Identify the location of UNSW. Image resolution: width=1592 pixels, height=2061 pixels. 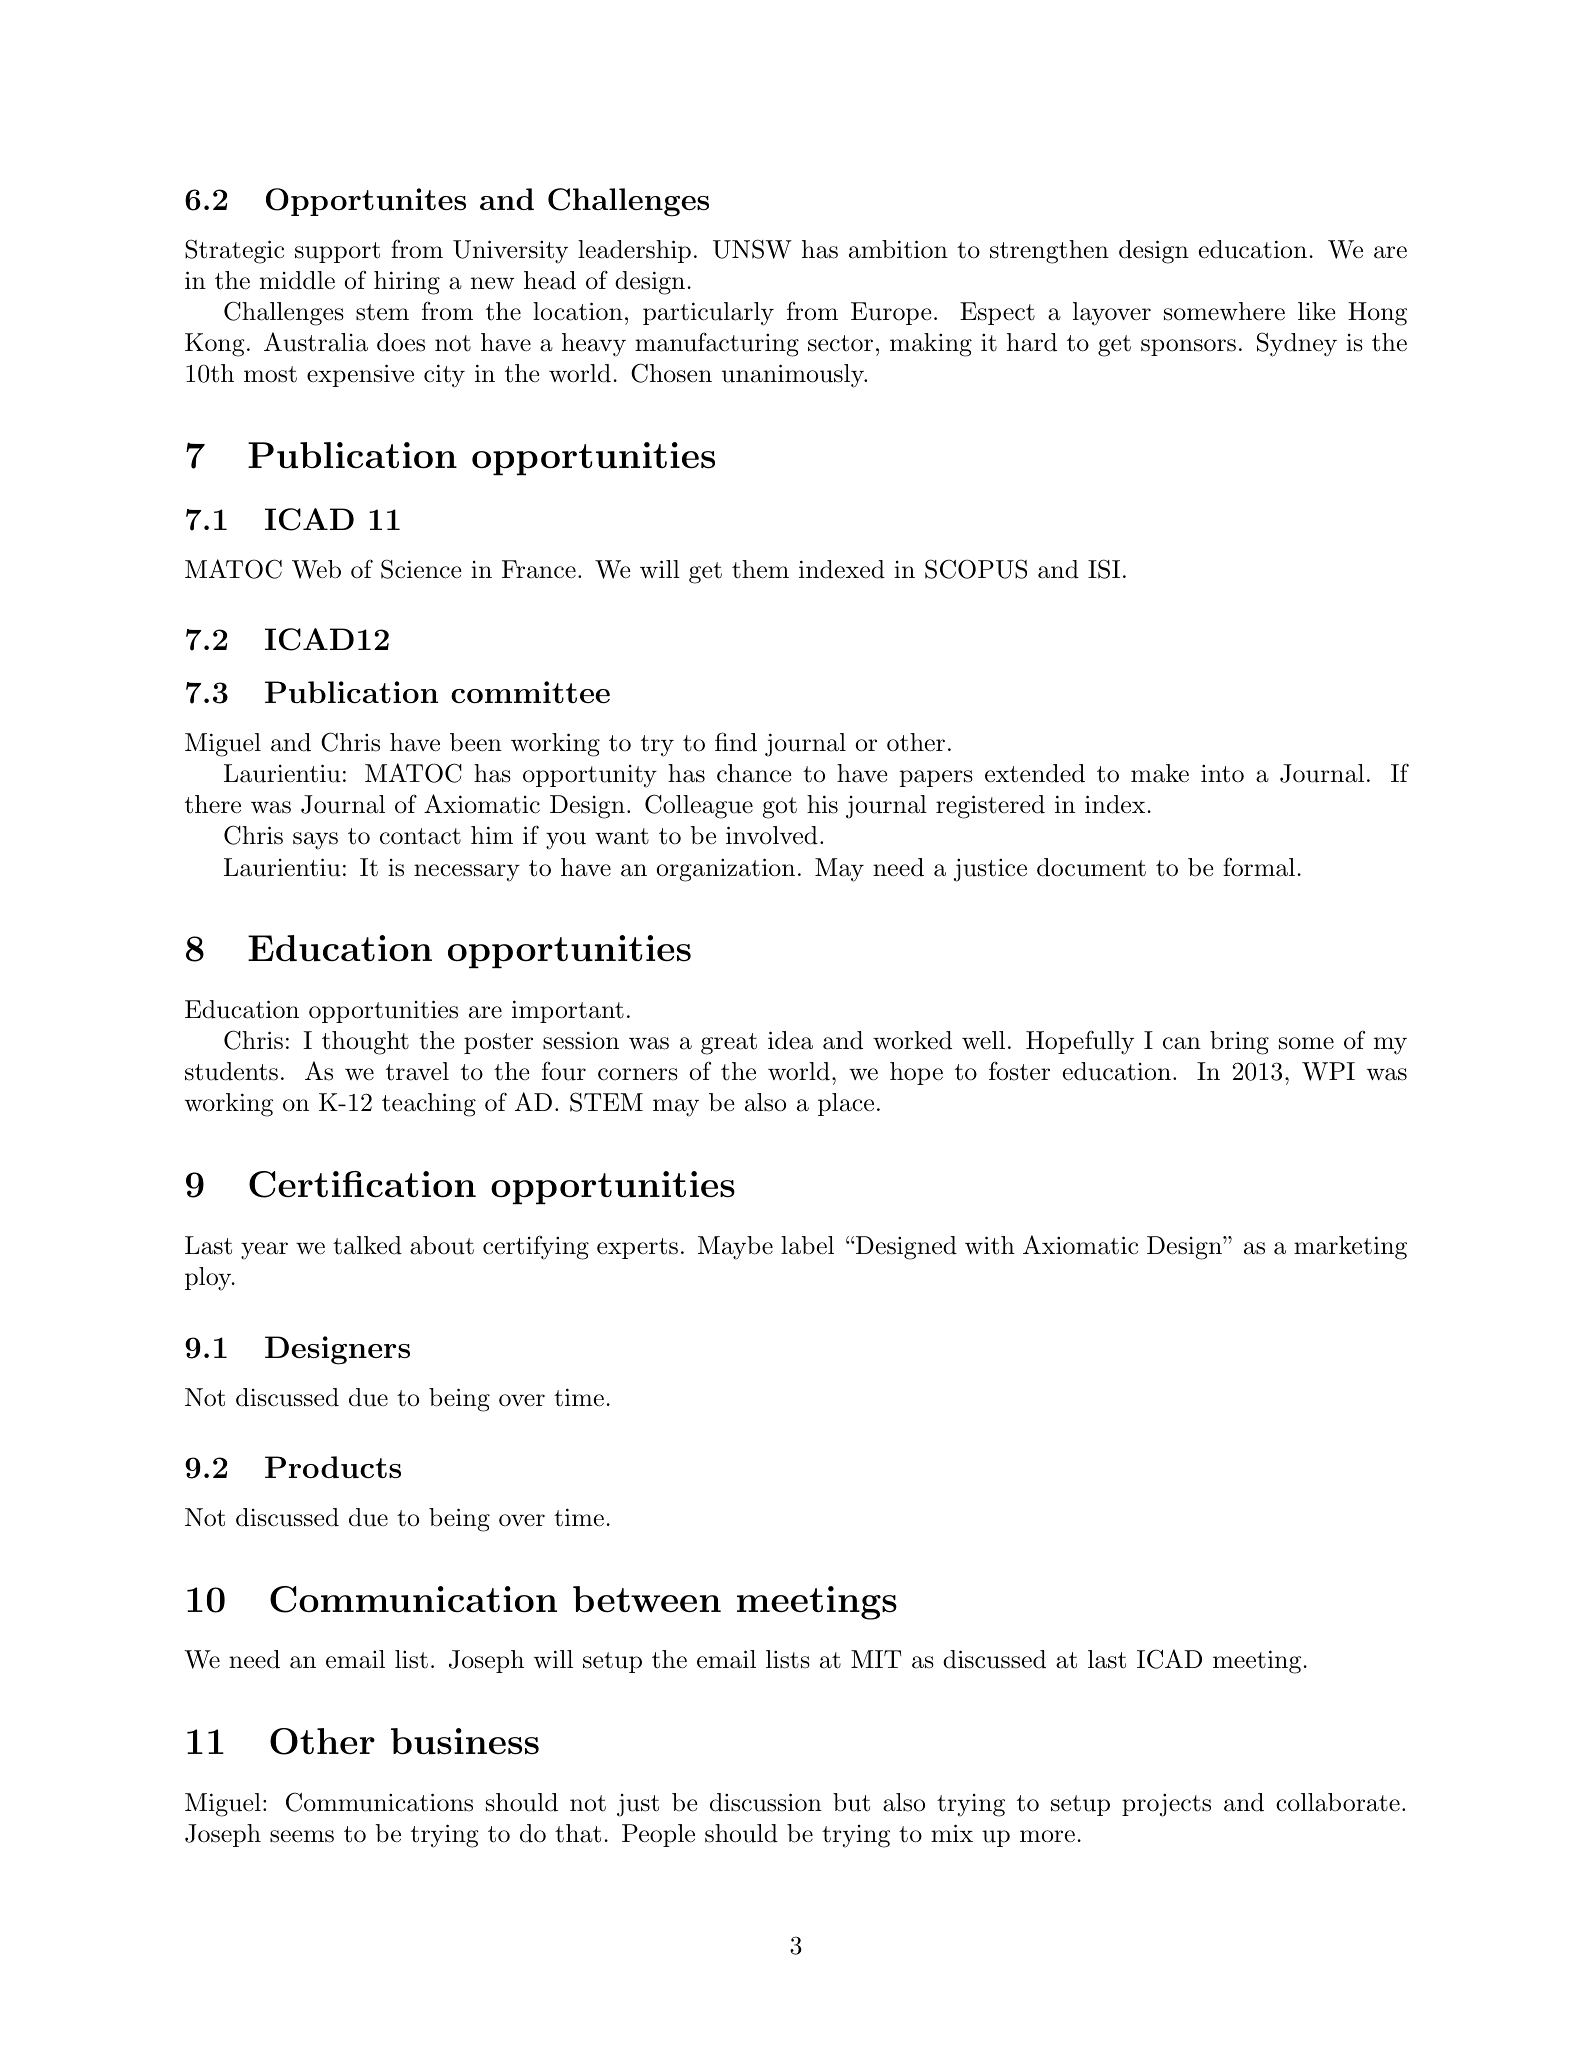
(752, 249).
